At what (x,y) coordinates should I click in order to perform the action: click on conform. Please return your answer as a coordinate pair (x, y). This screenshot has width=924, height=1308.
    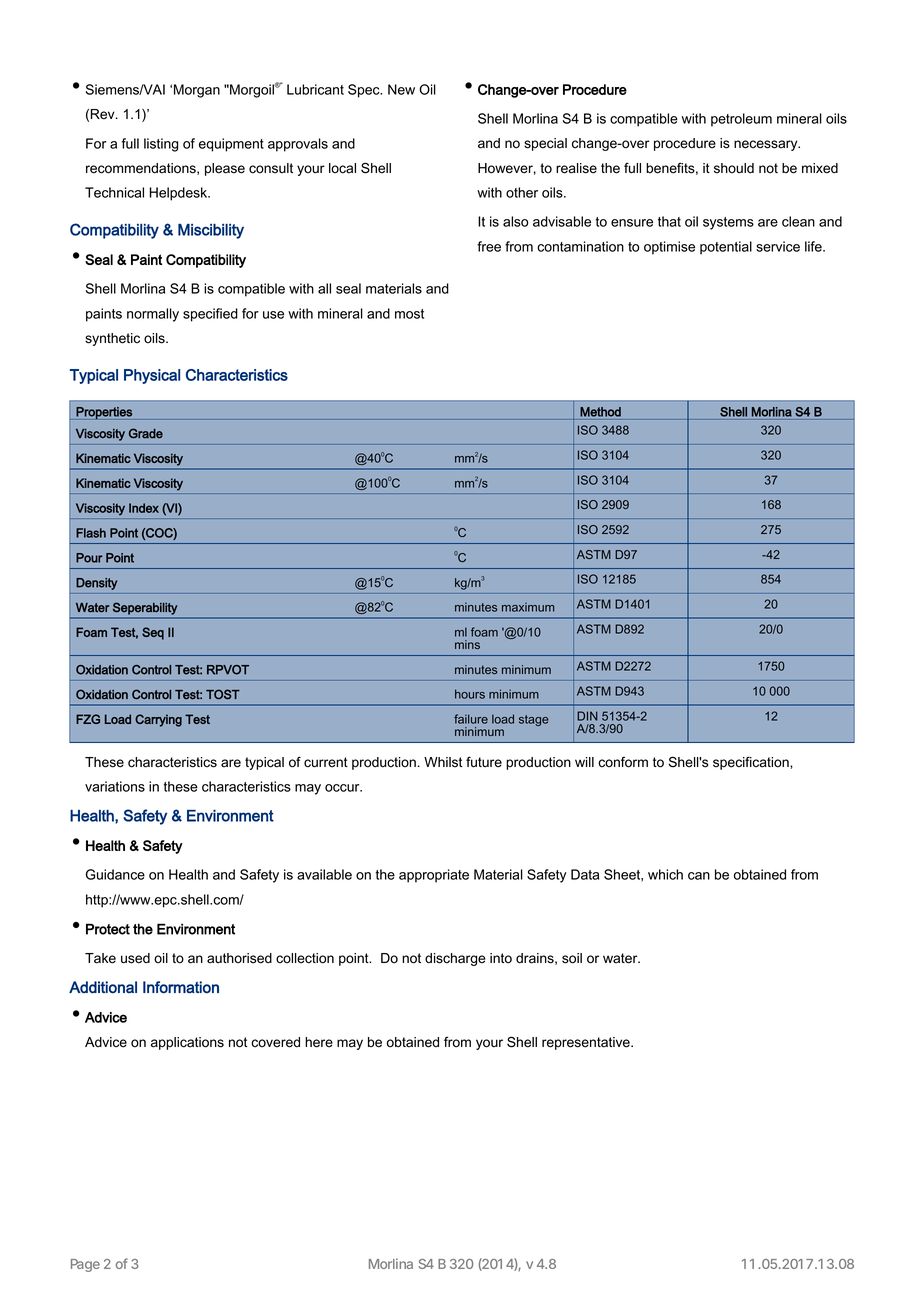
    Looking at the image, I should click on (623, 762).
